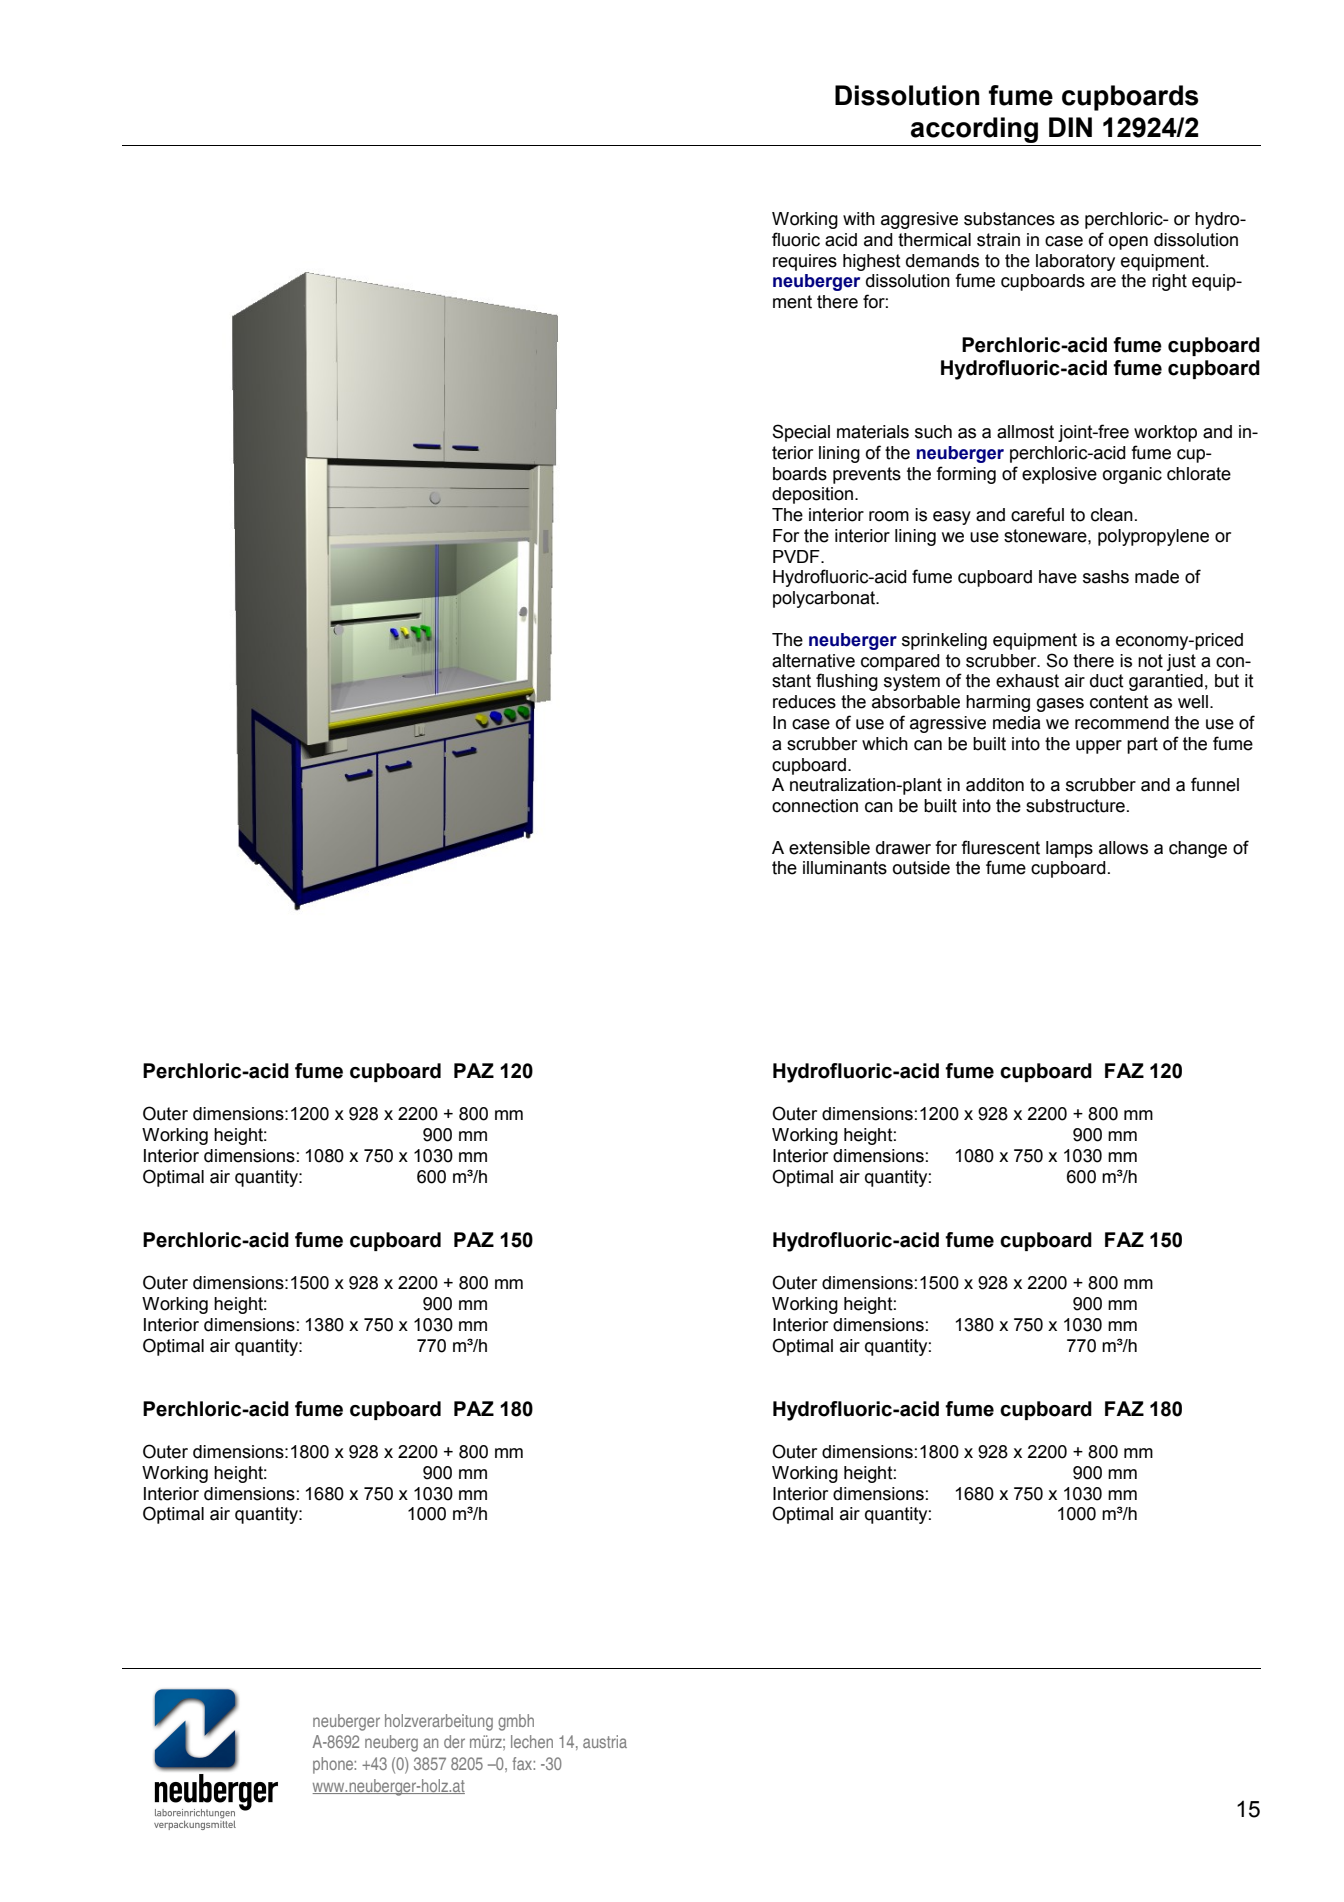 The height and width of the screenshot is (1902, 1344). What do you see at coordinates (454, 1741) in the screenshot?
I see `der` at bounding box center [454, 1741].
